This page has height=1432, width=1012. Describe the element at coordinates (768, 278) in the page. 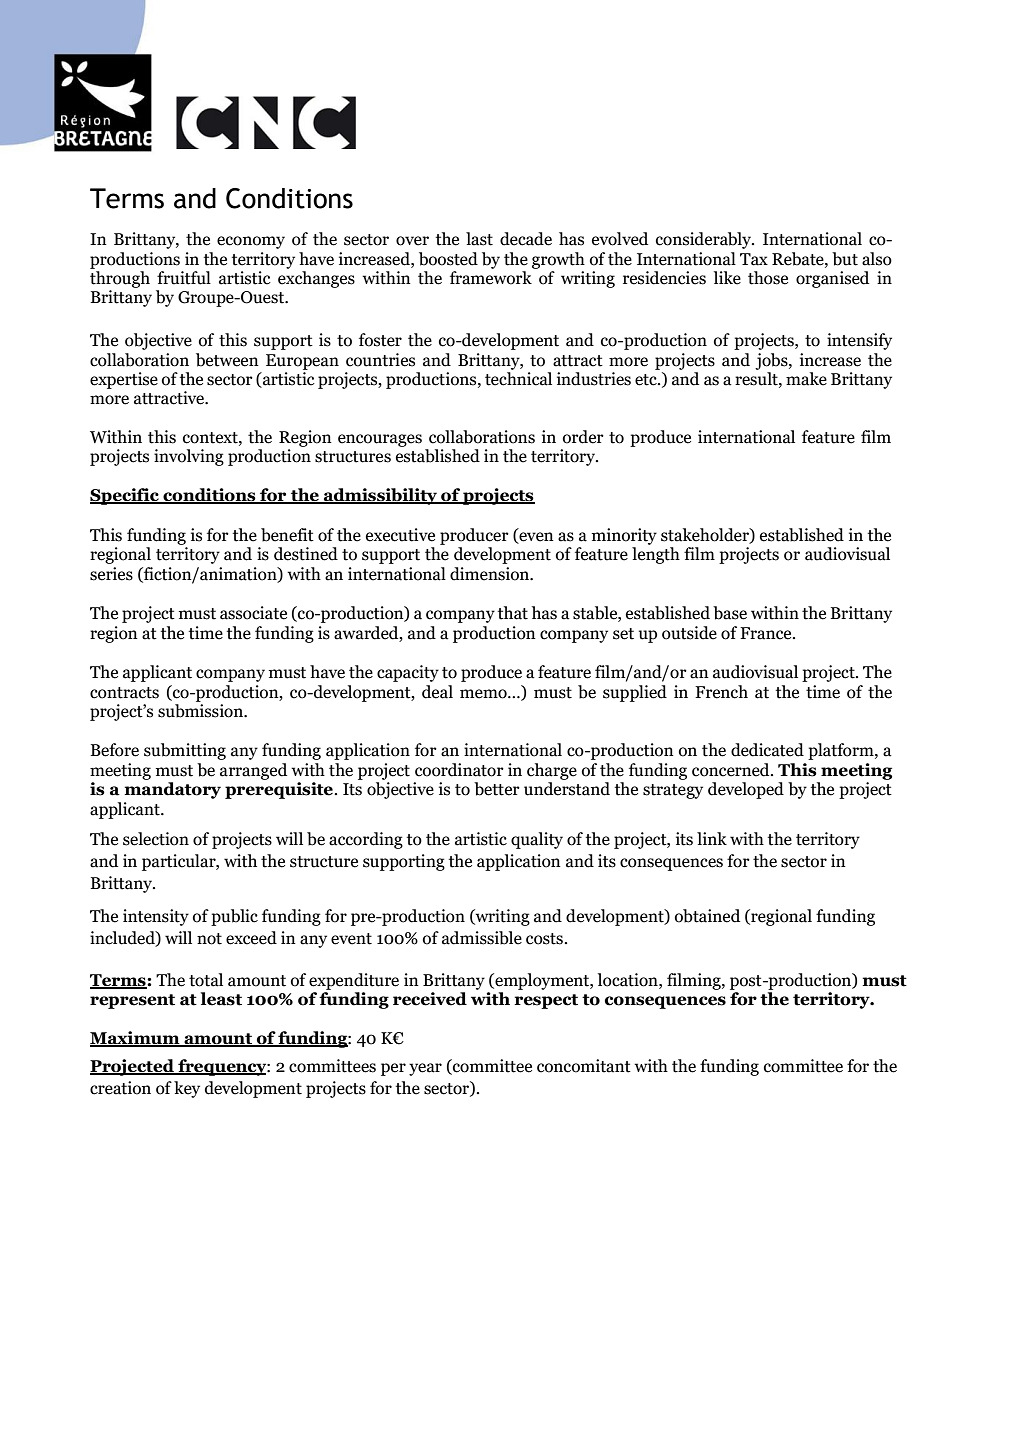

I see `those` at that location.
